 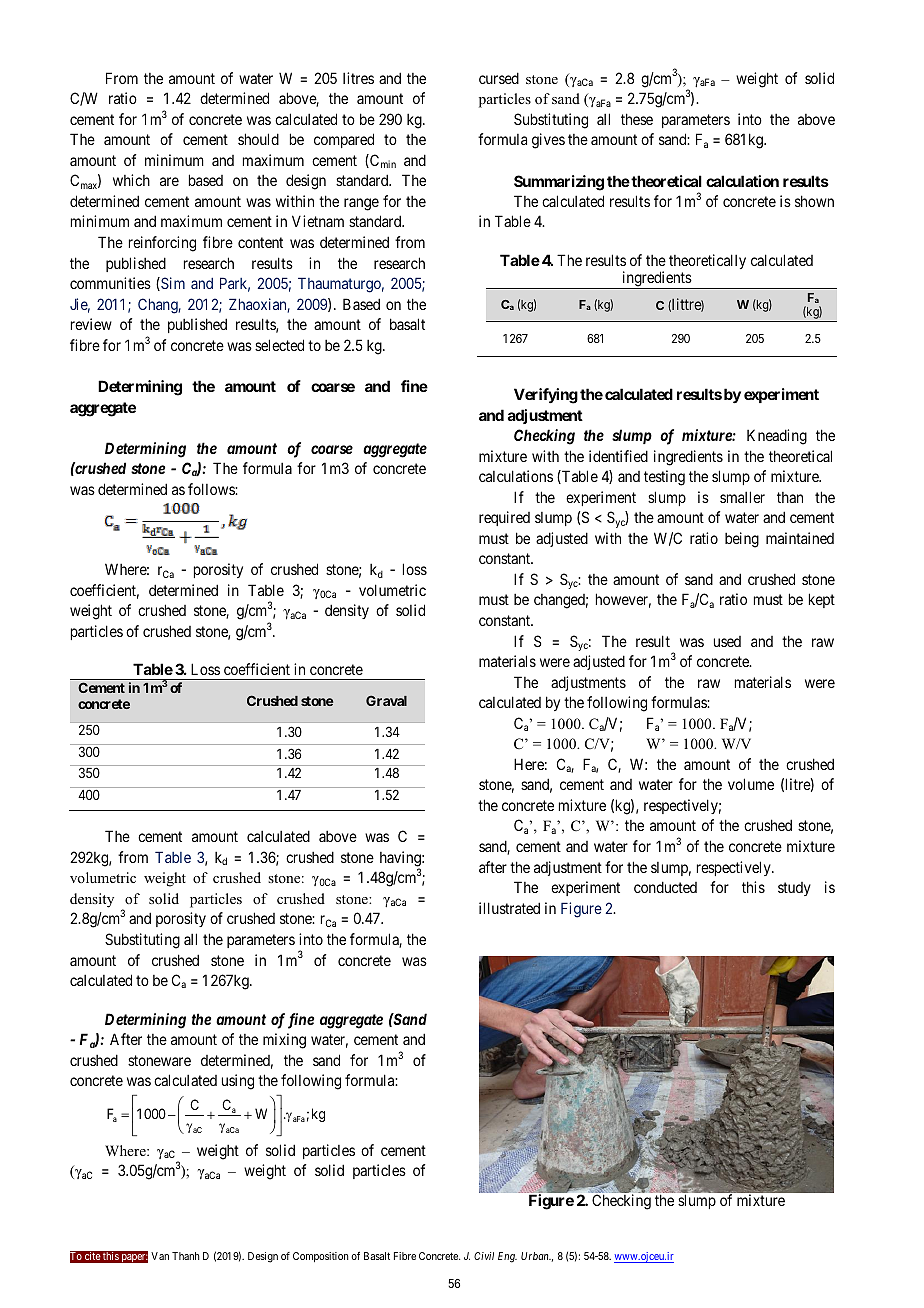 What do you see at coordinates (284, 1041) in the screenshot?
I see `mixing` at bounding box center [284, 1041].
